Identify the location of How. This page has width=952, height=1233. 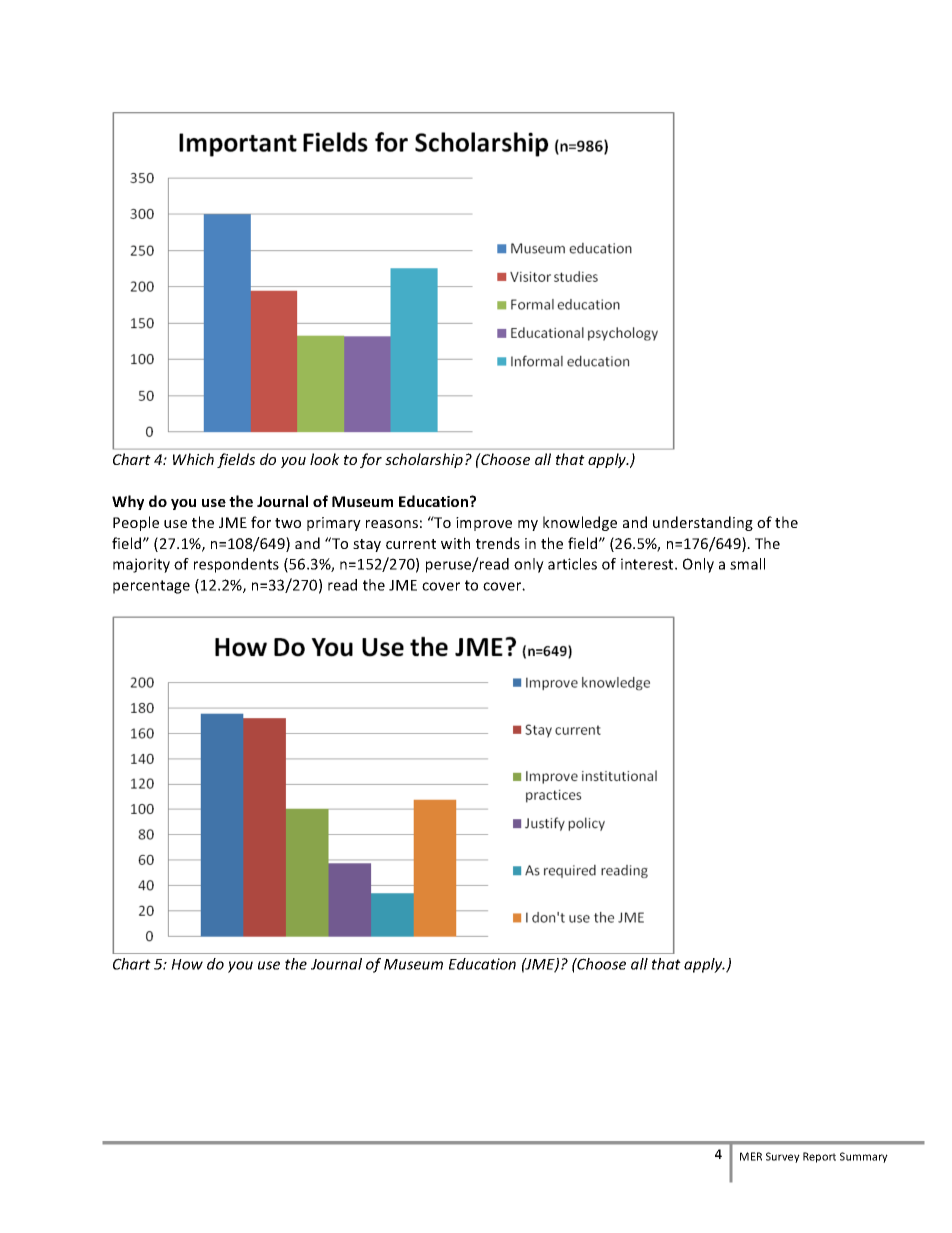
(187, 964).
